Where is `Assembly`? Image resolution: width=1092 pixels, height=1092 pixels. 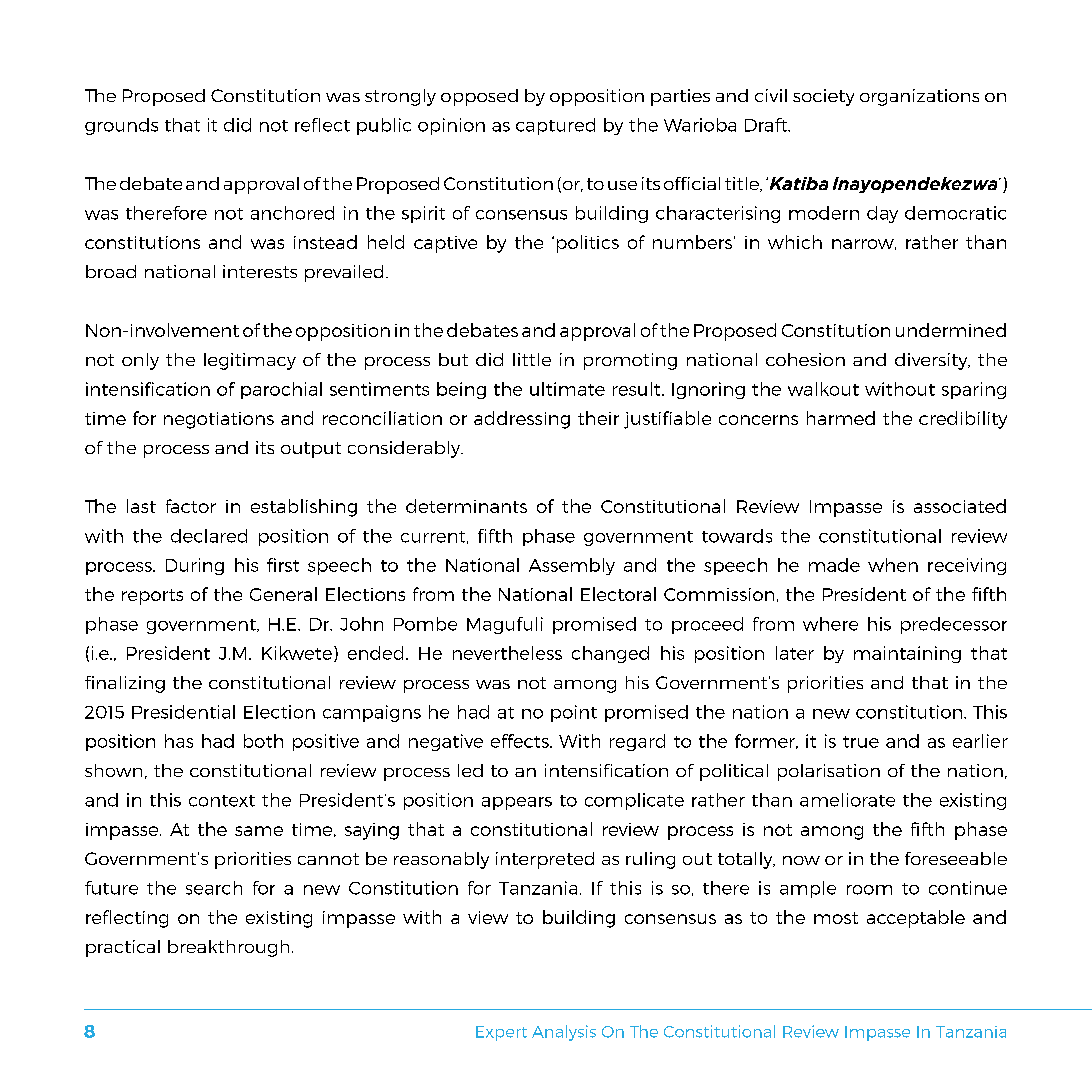
Assembly is located at coordinates (572, 566).
